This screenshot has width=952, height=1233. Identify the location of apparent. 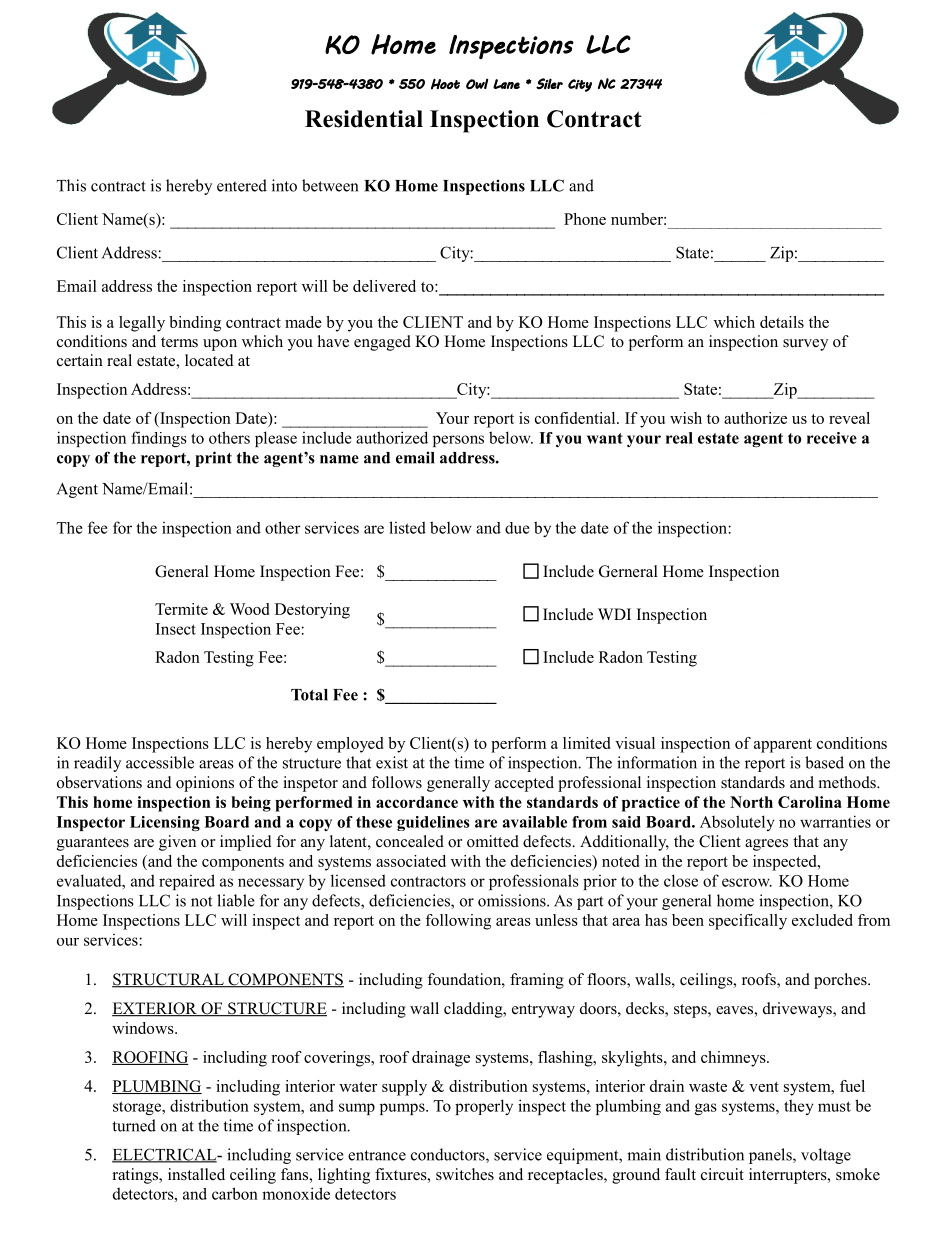
(783, 746).
